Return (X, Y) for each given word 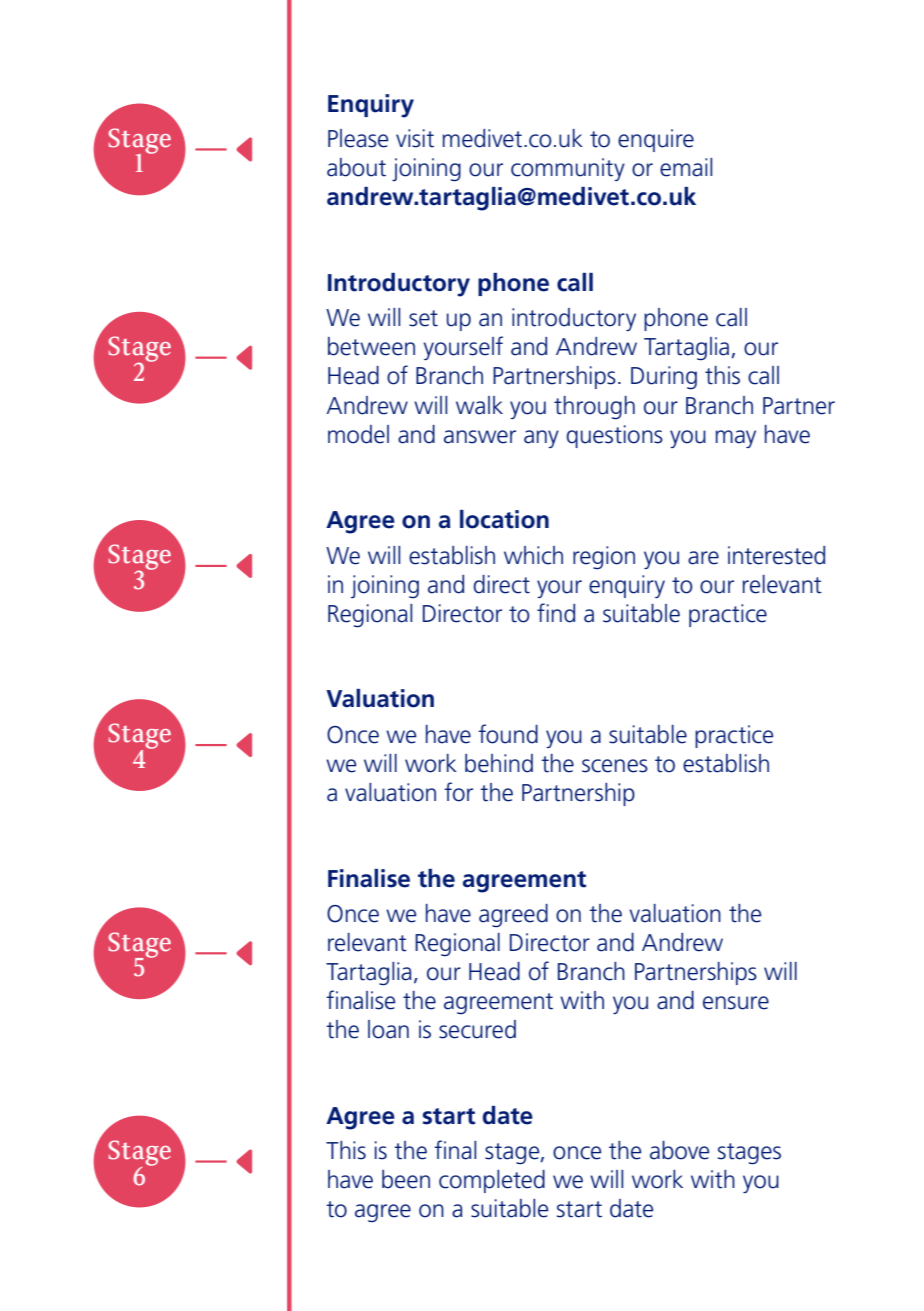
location (504, 519)
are (703, 558)
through (594, 408)
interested (776, 555)
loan (388, 1029)
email (686, 167)
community (568, 169)
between (371, 346)
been (406, 1179)
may (735, 439)
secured (477, 1029)
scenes (615, 766)
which (533, 555)
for (458, 792)
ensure (736, 1003)
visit (415, 138)
